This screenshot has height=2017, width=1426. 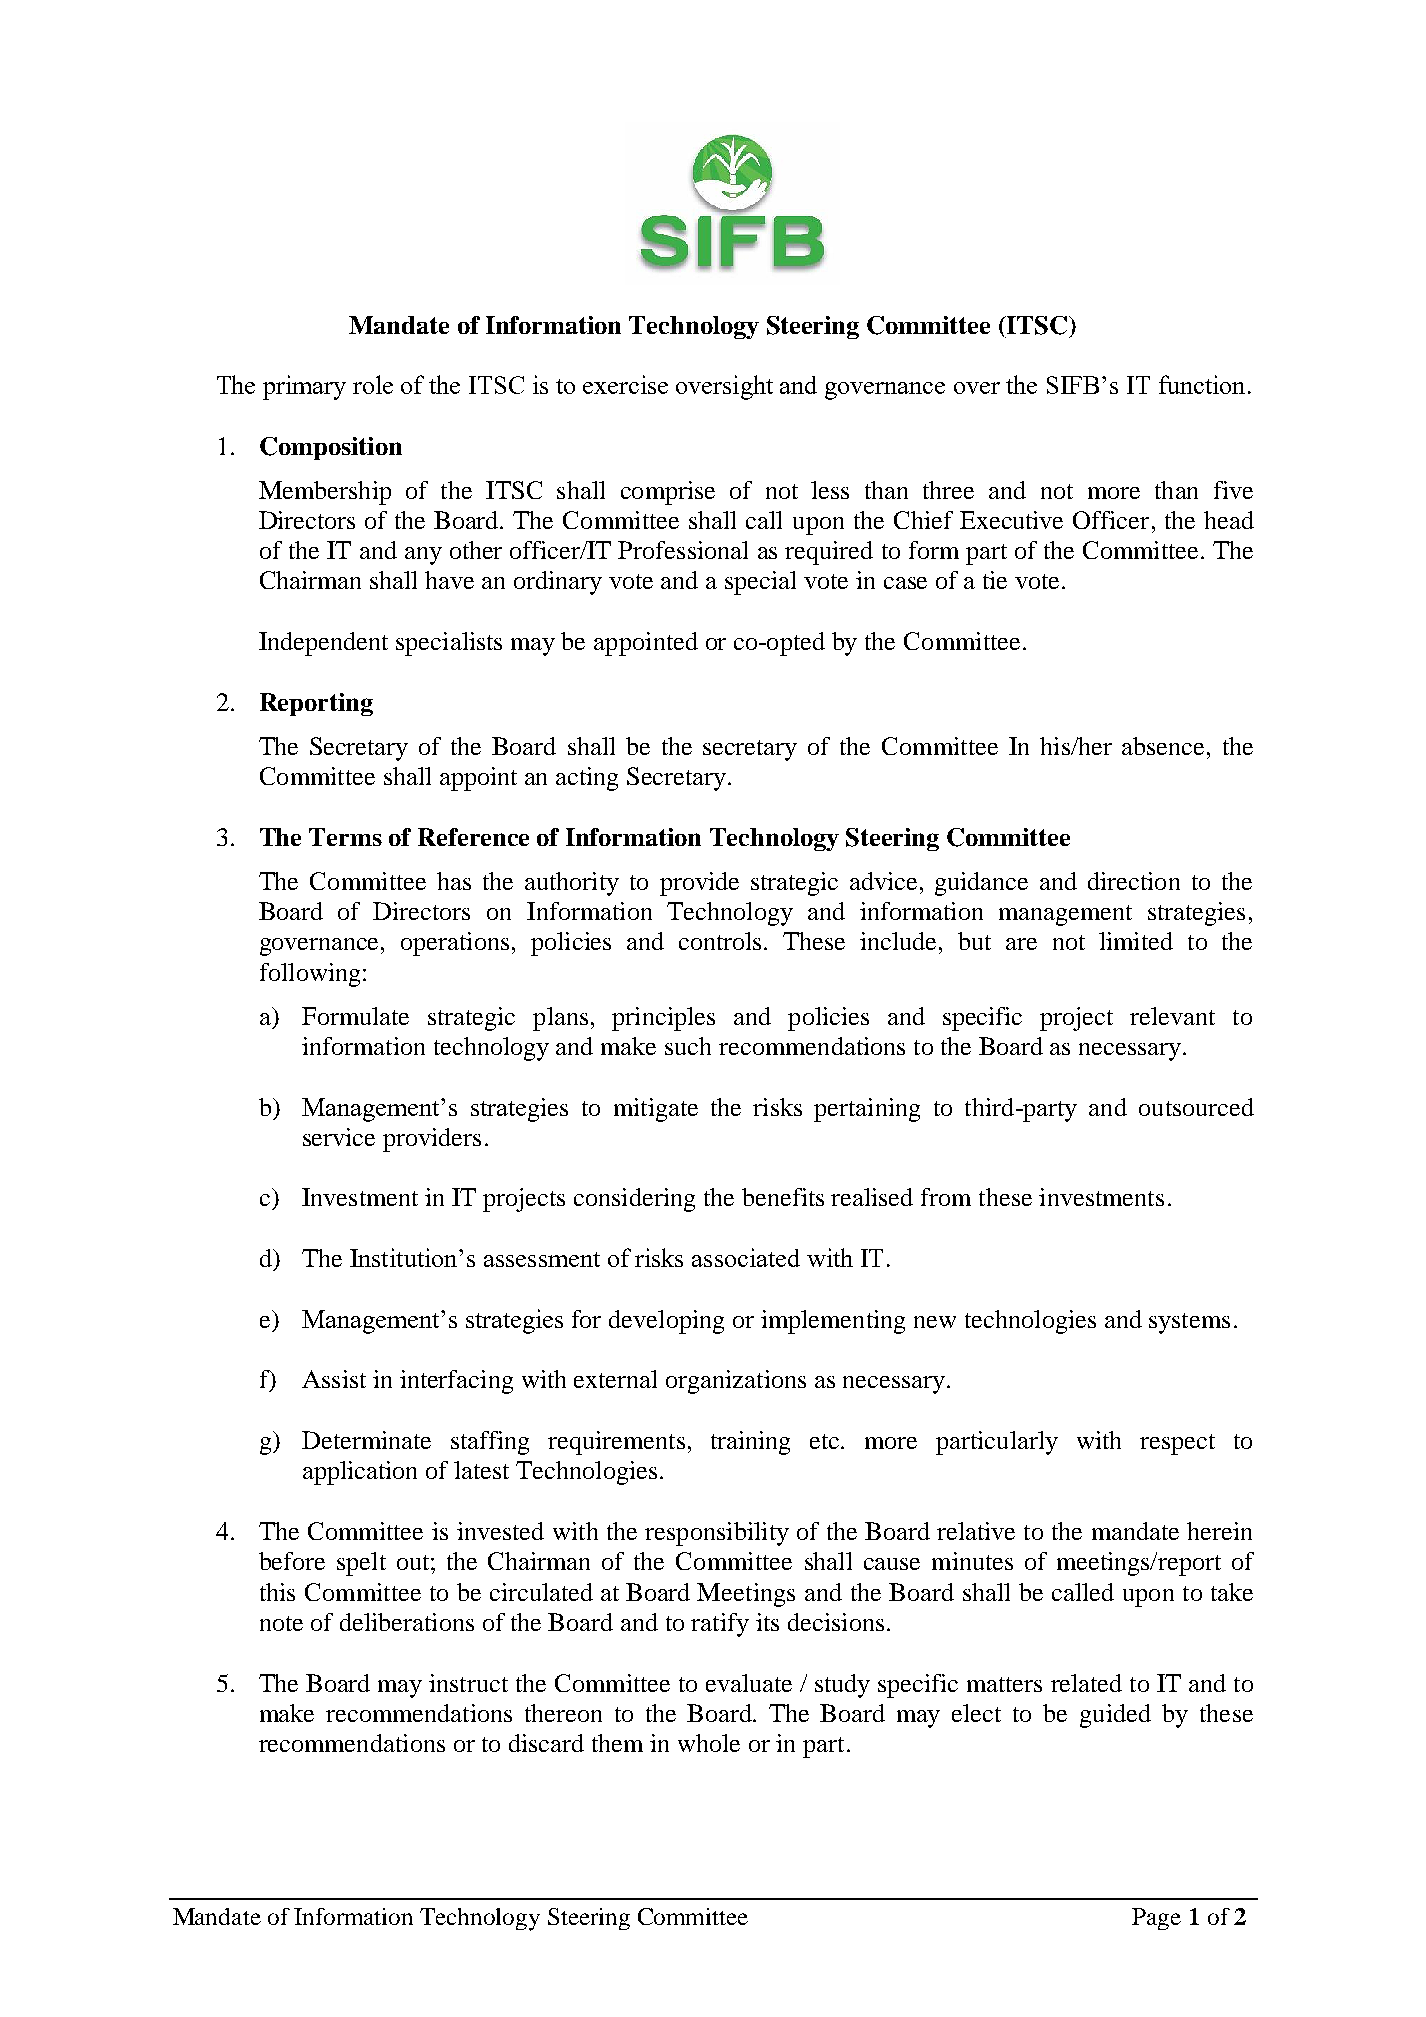 What do you see at coordinates (709, 1743) in the screenshot?
I see `whole` at bounding box center [709, 1743].
